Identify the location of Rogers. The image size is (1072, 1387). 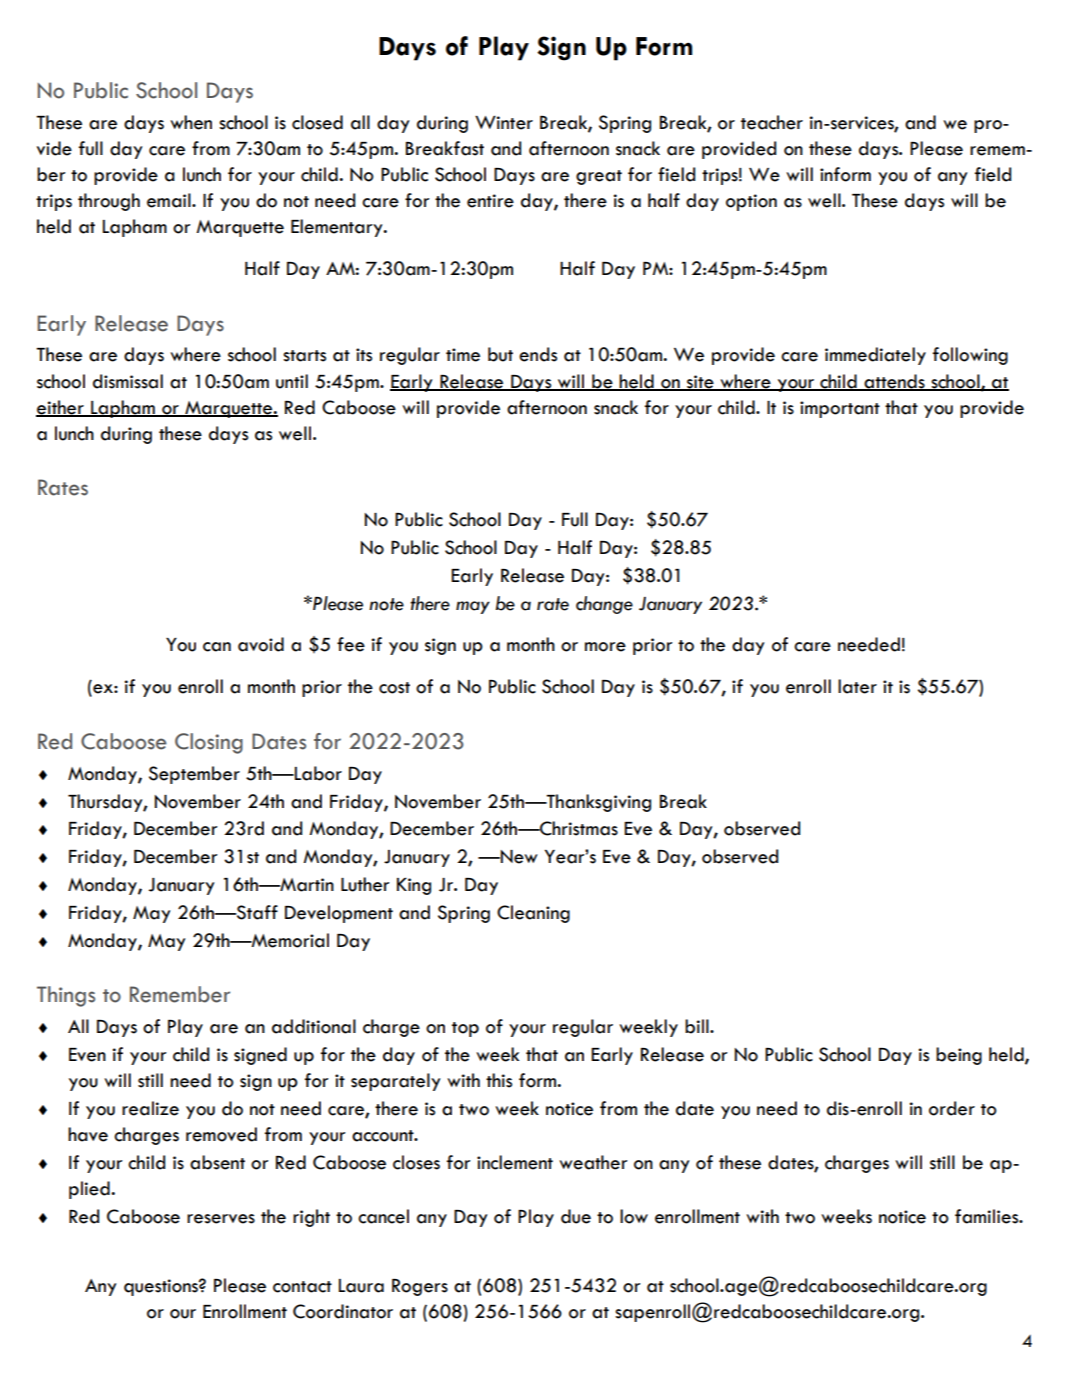
(420, 1287).
